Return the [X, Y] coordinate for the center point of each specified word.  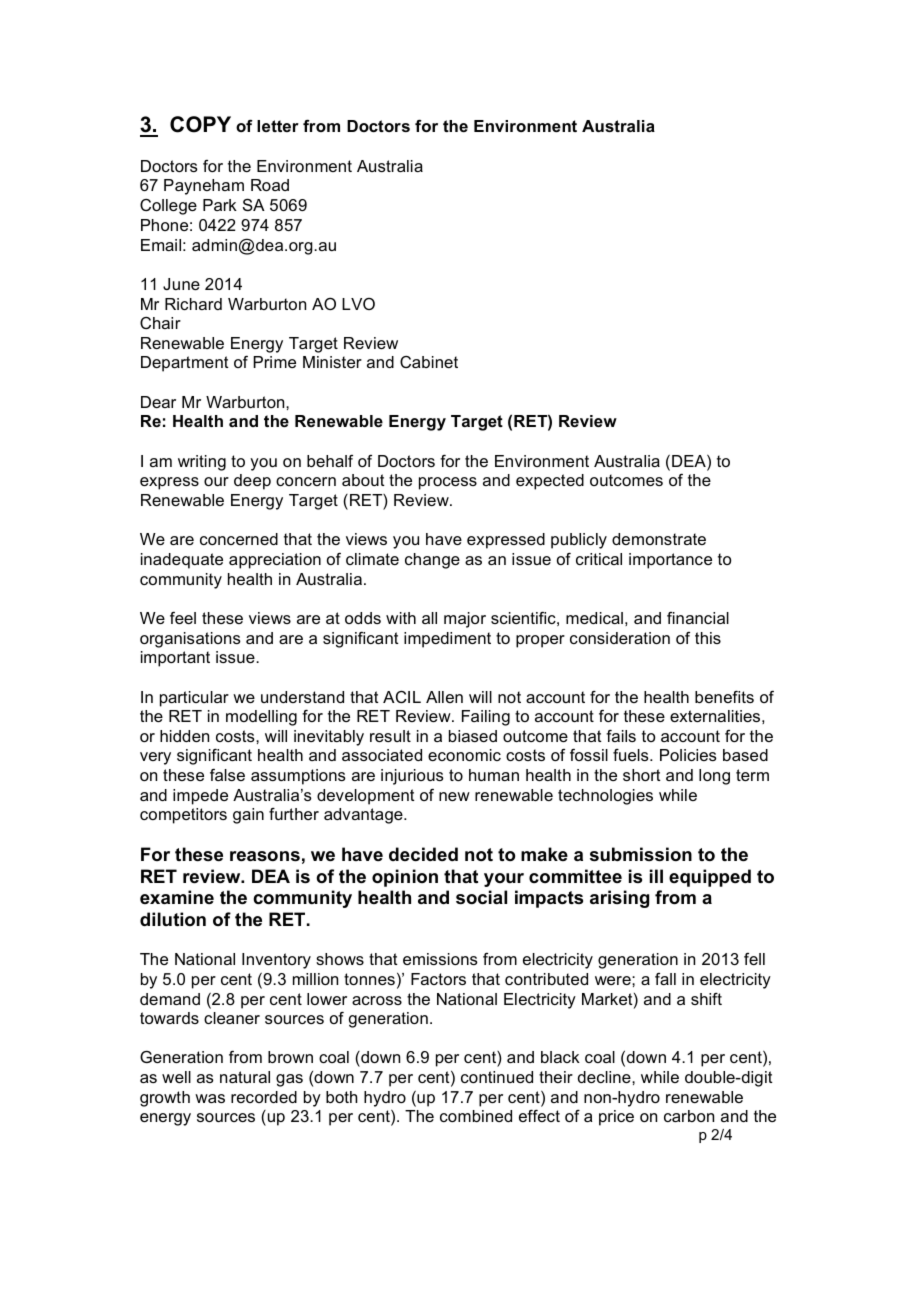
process [448, 483]
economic [464, 755]
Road [270, 185]
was [210, 1098]
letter [278, 126]
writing [202, 463]
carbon [689, 1116]
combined [476, 1116]
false [227, 775]
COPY [200, 124]
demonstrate [659, 539]
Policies [688, 755]
